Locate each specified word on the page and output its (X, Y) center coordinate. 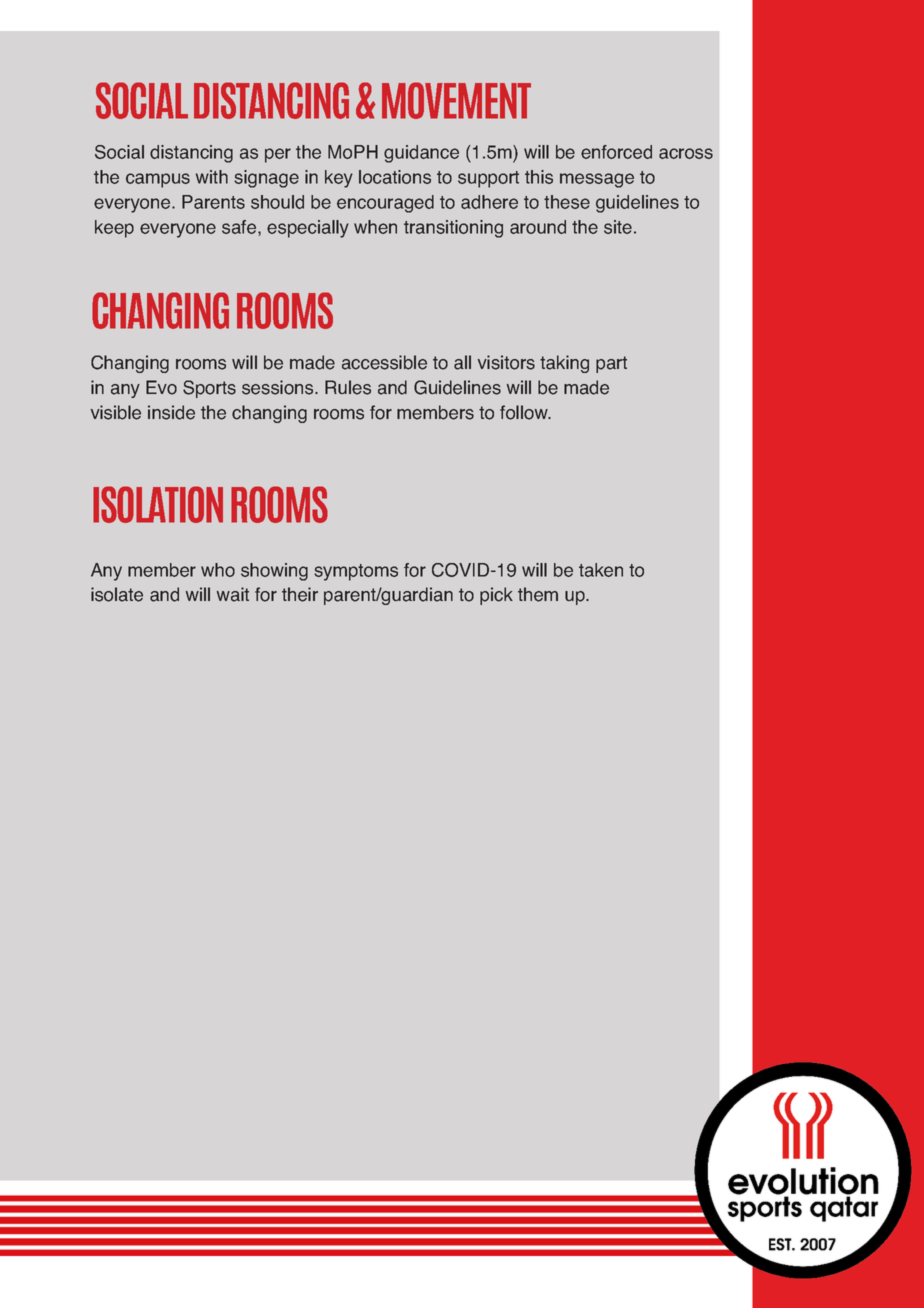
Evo (161, 387)
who (218, 570)
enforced (616, 152)
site (618, 227)
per (278, 155)
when (375, 227)
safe (240, 228)
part (611, 364)
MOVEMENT (456, 100)
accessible (384, 362)
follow (525, 412)
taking (564, 364)
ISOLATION (158, 504)
